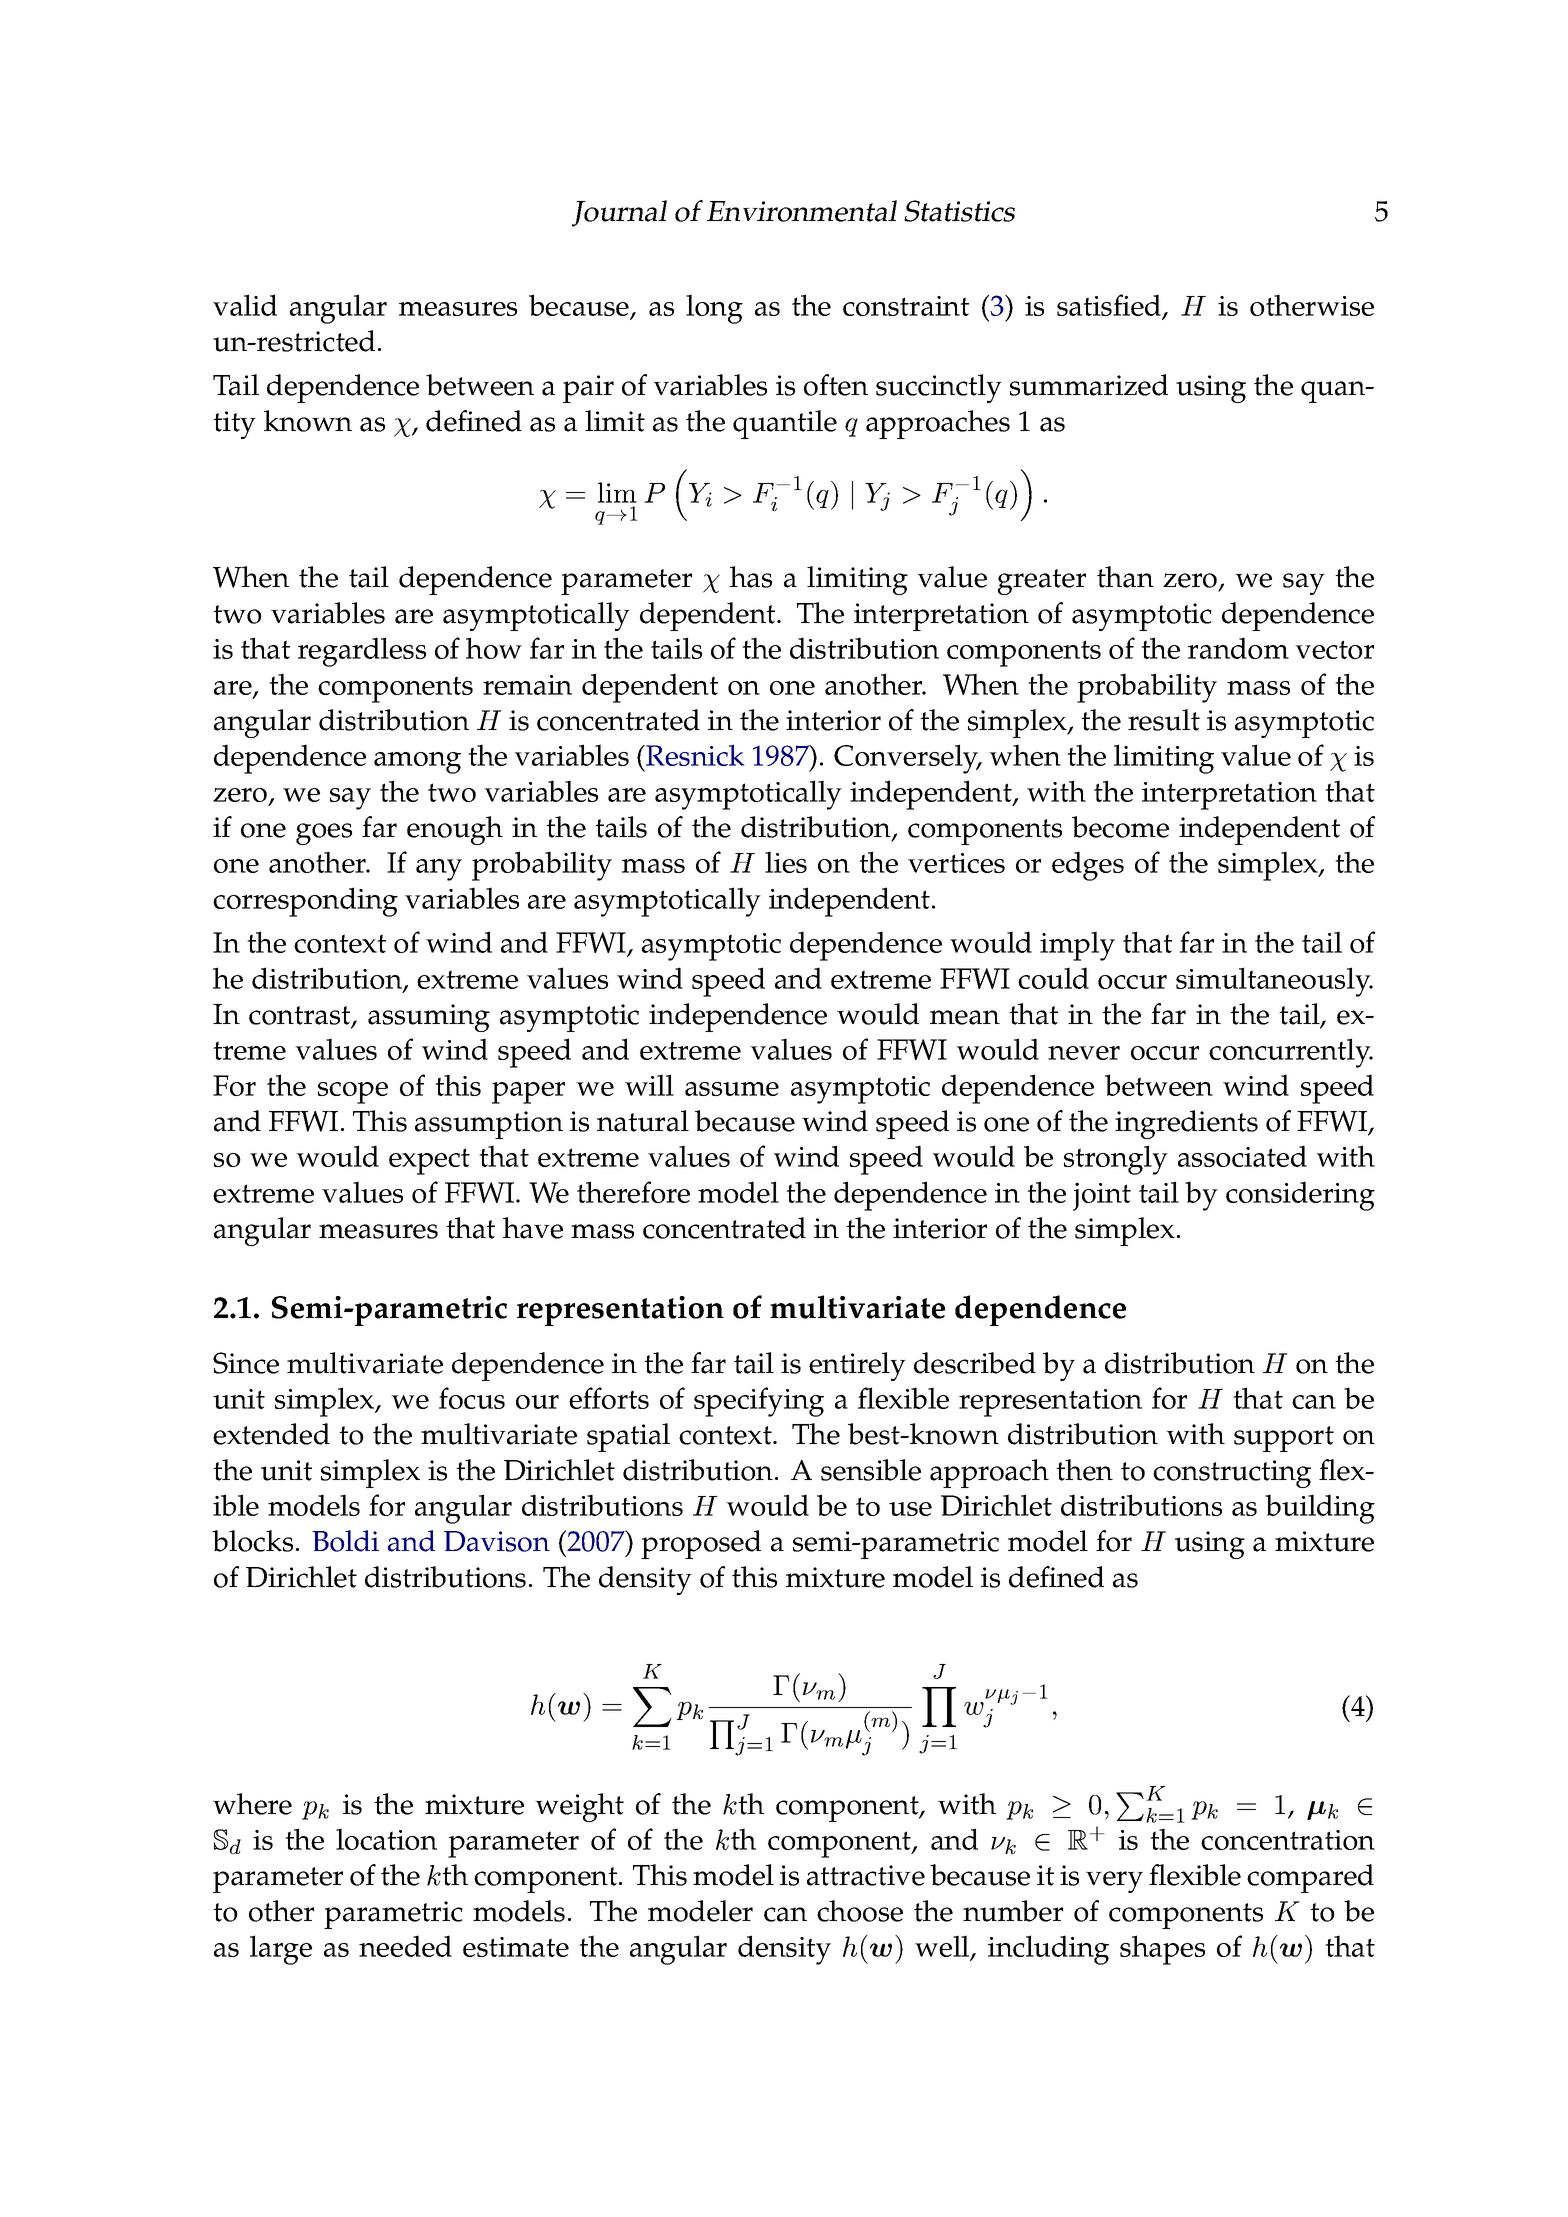 The width and height of the document is (1568, 2217). Describe the element at coordinates (245, 305) in the document. I see `valid` at that location.
